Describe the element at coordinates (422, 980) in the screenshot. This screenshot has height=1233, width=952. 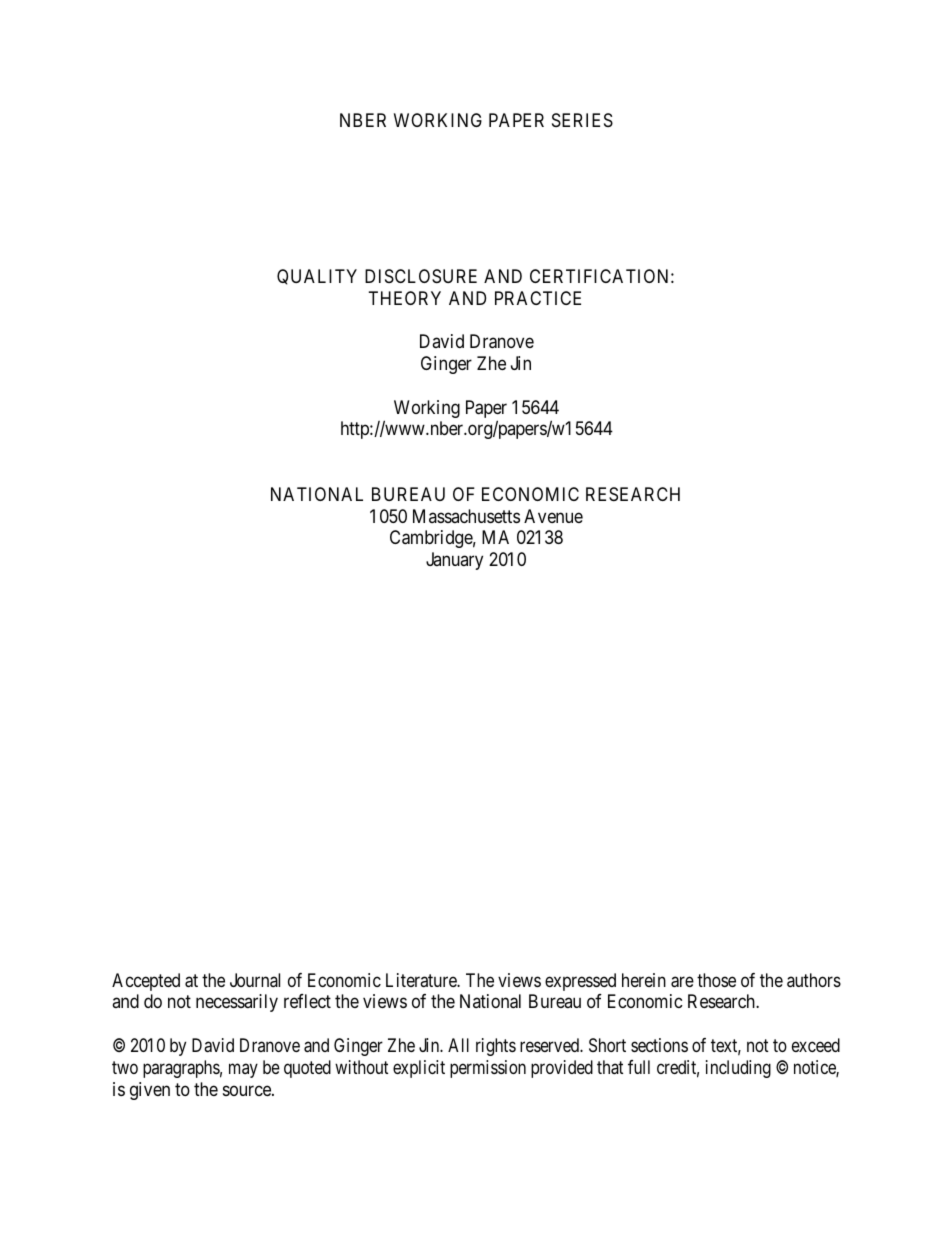
I see `Literature` at that location.
